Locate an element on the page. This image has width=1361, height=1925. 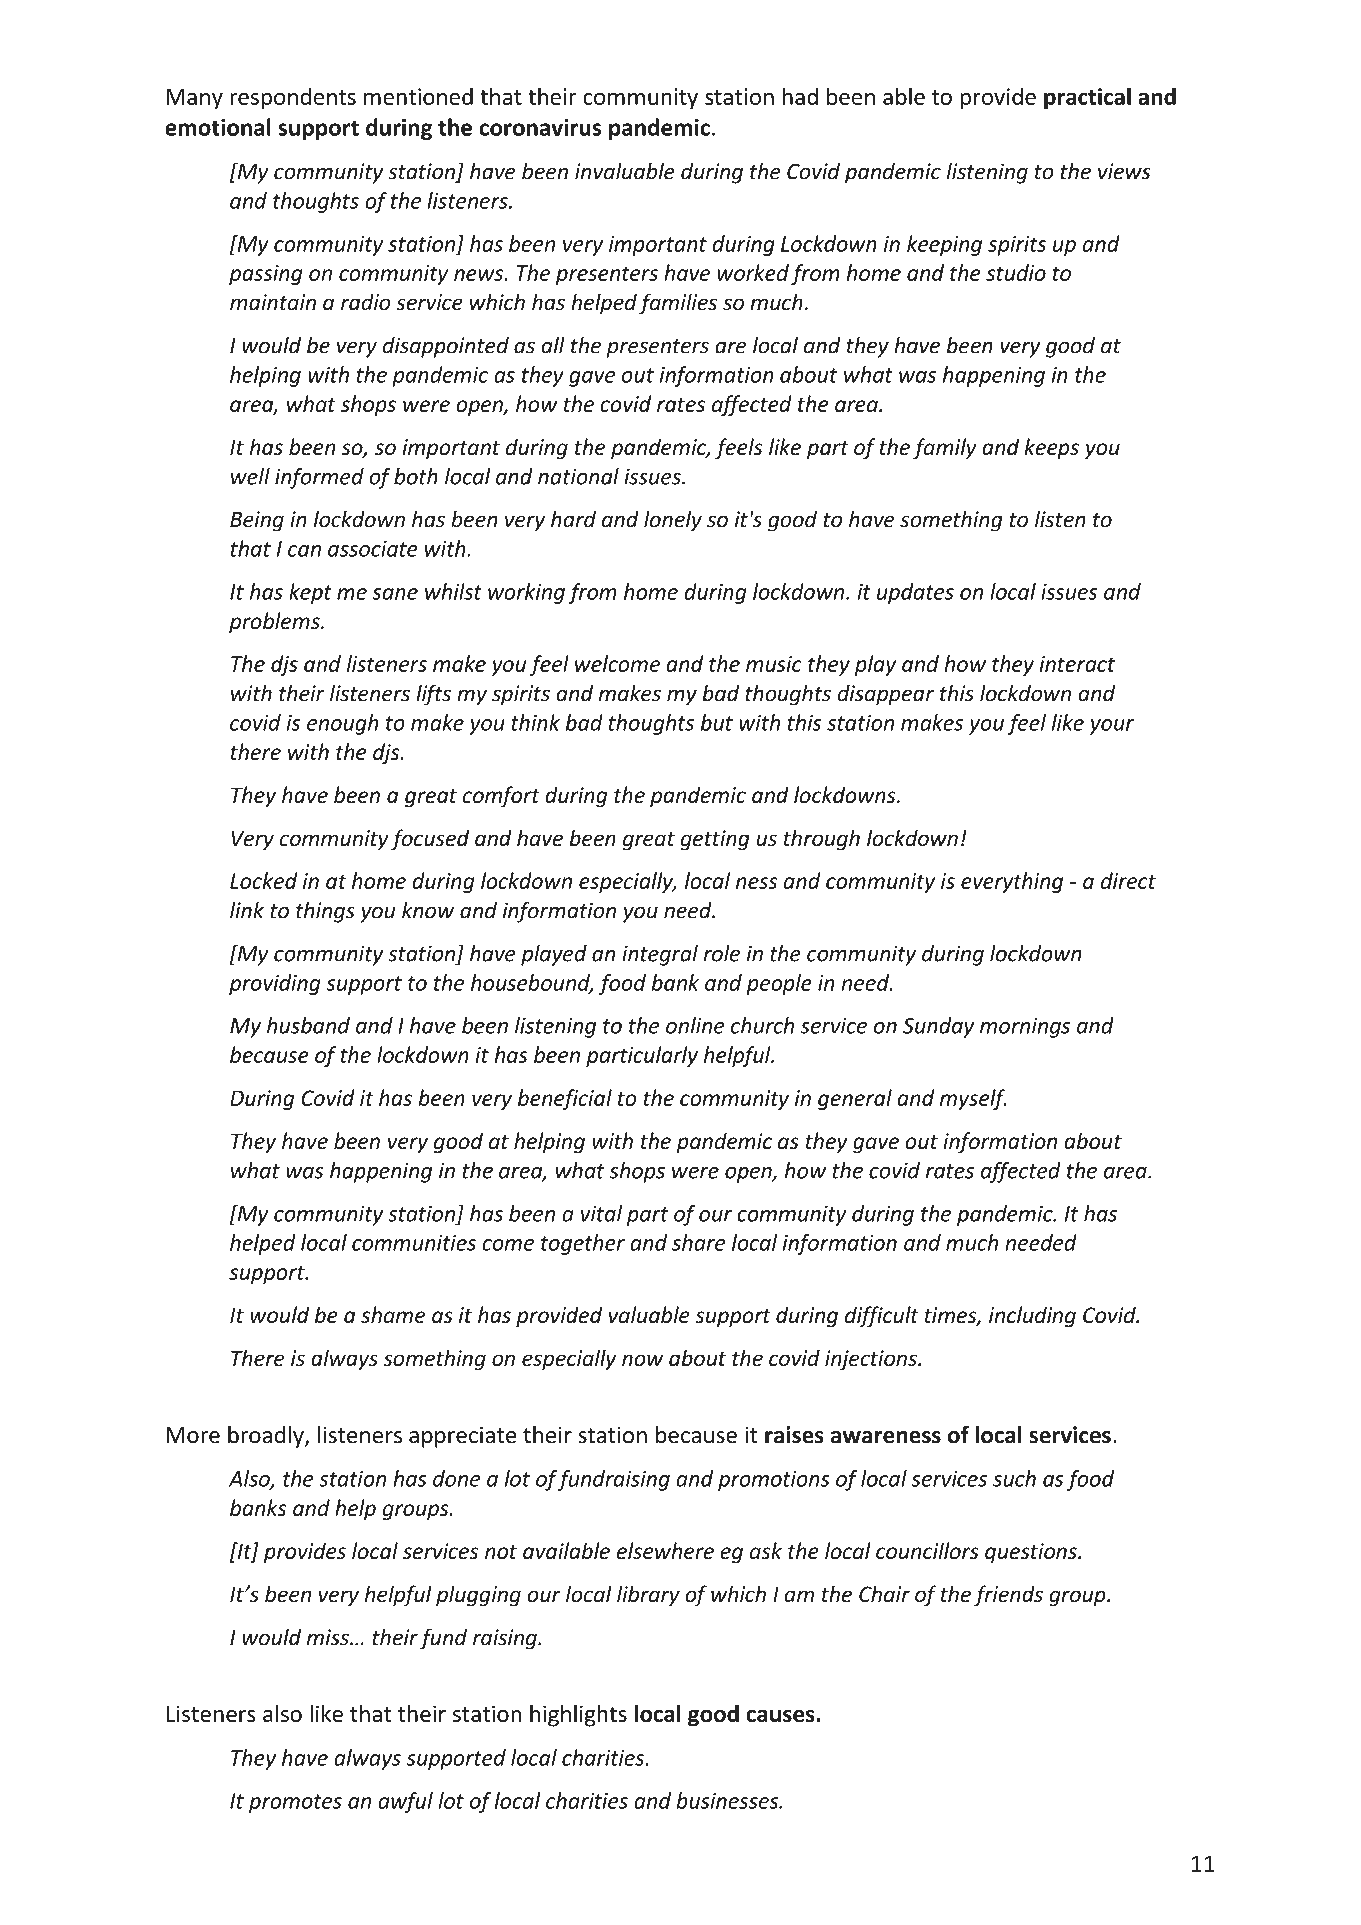
mornings is located at coordinates (1025, 1027).
